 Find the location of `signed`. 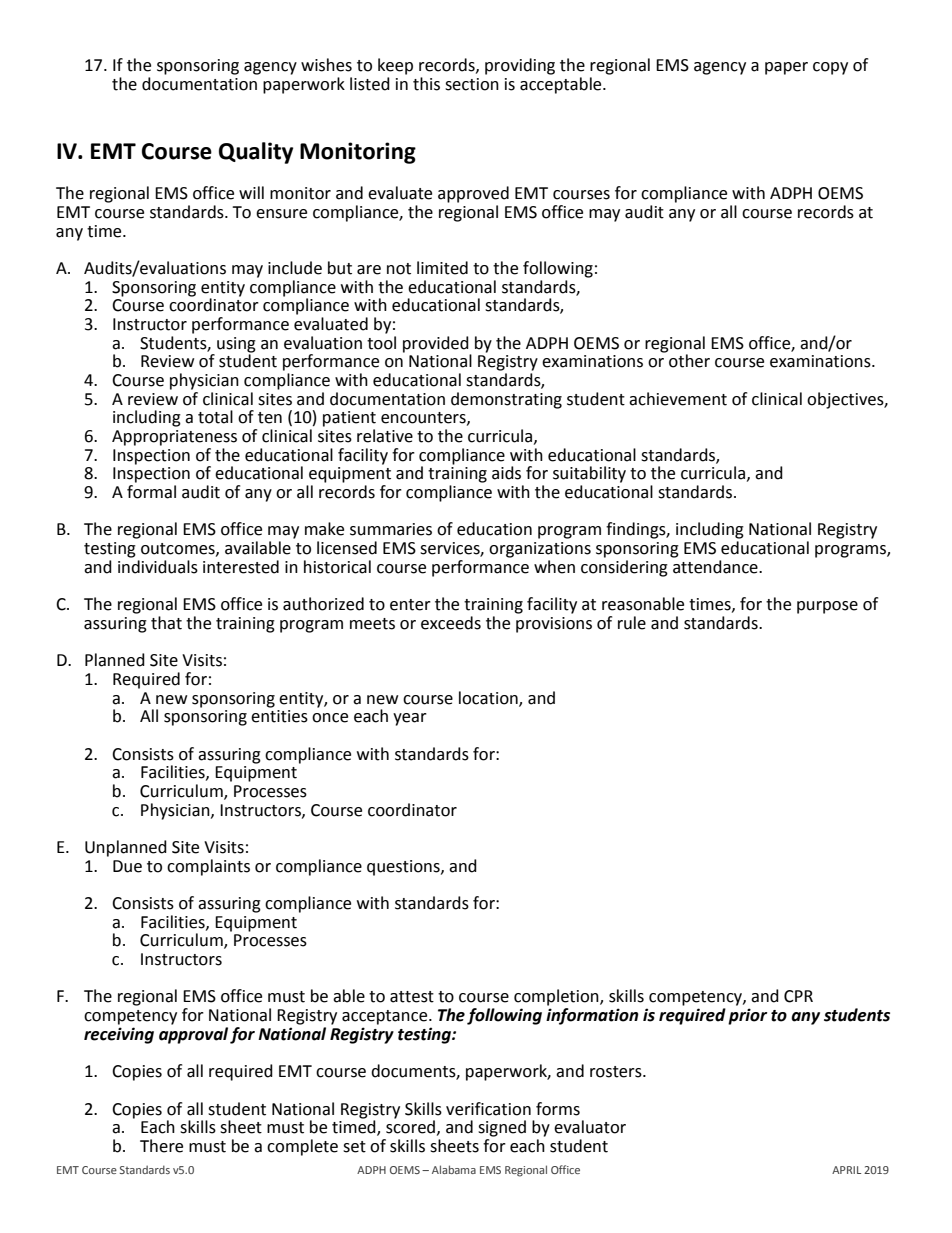

signed is located at coordinates (502, 1128).
